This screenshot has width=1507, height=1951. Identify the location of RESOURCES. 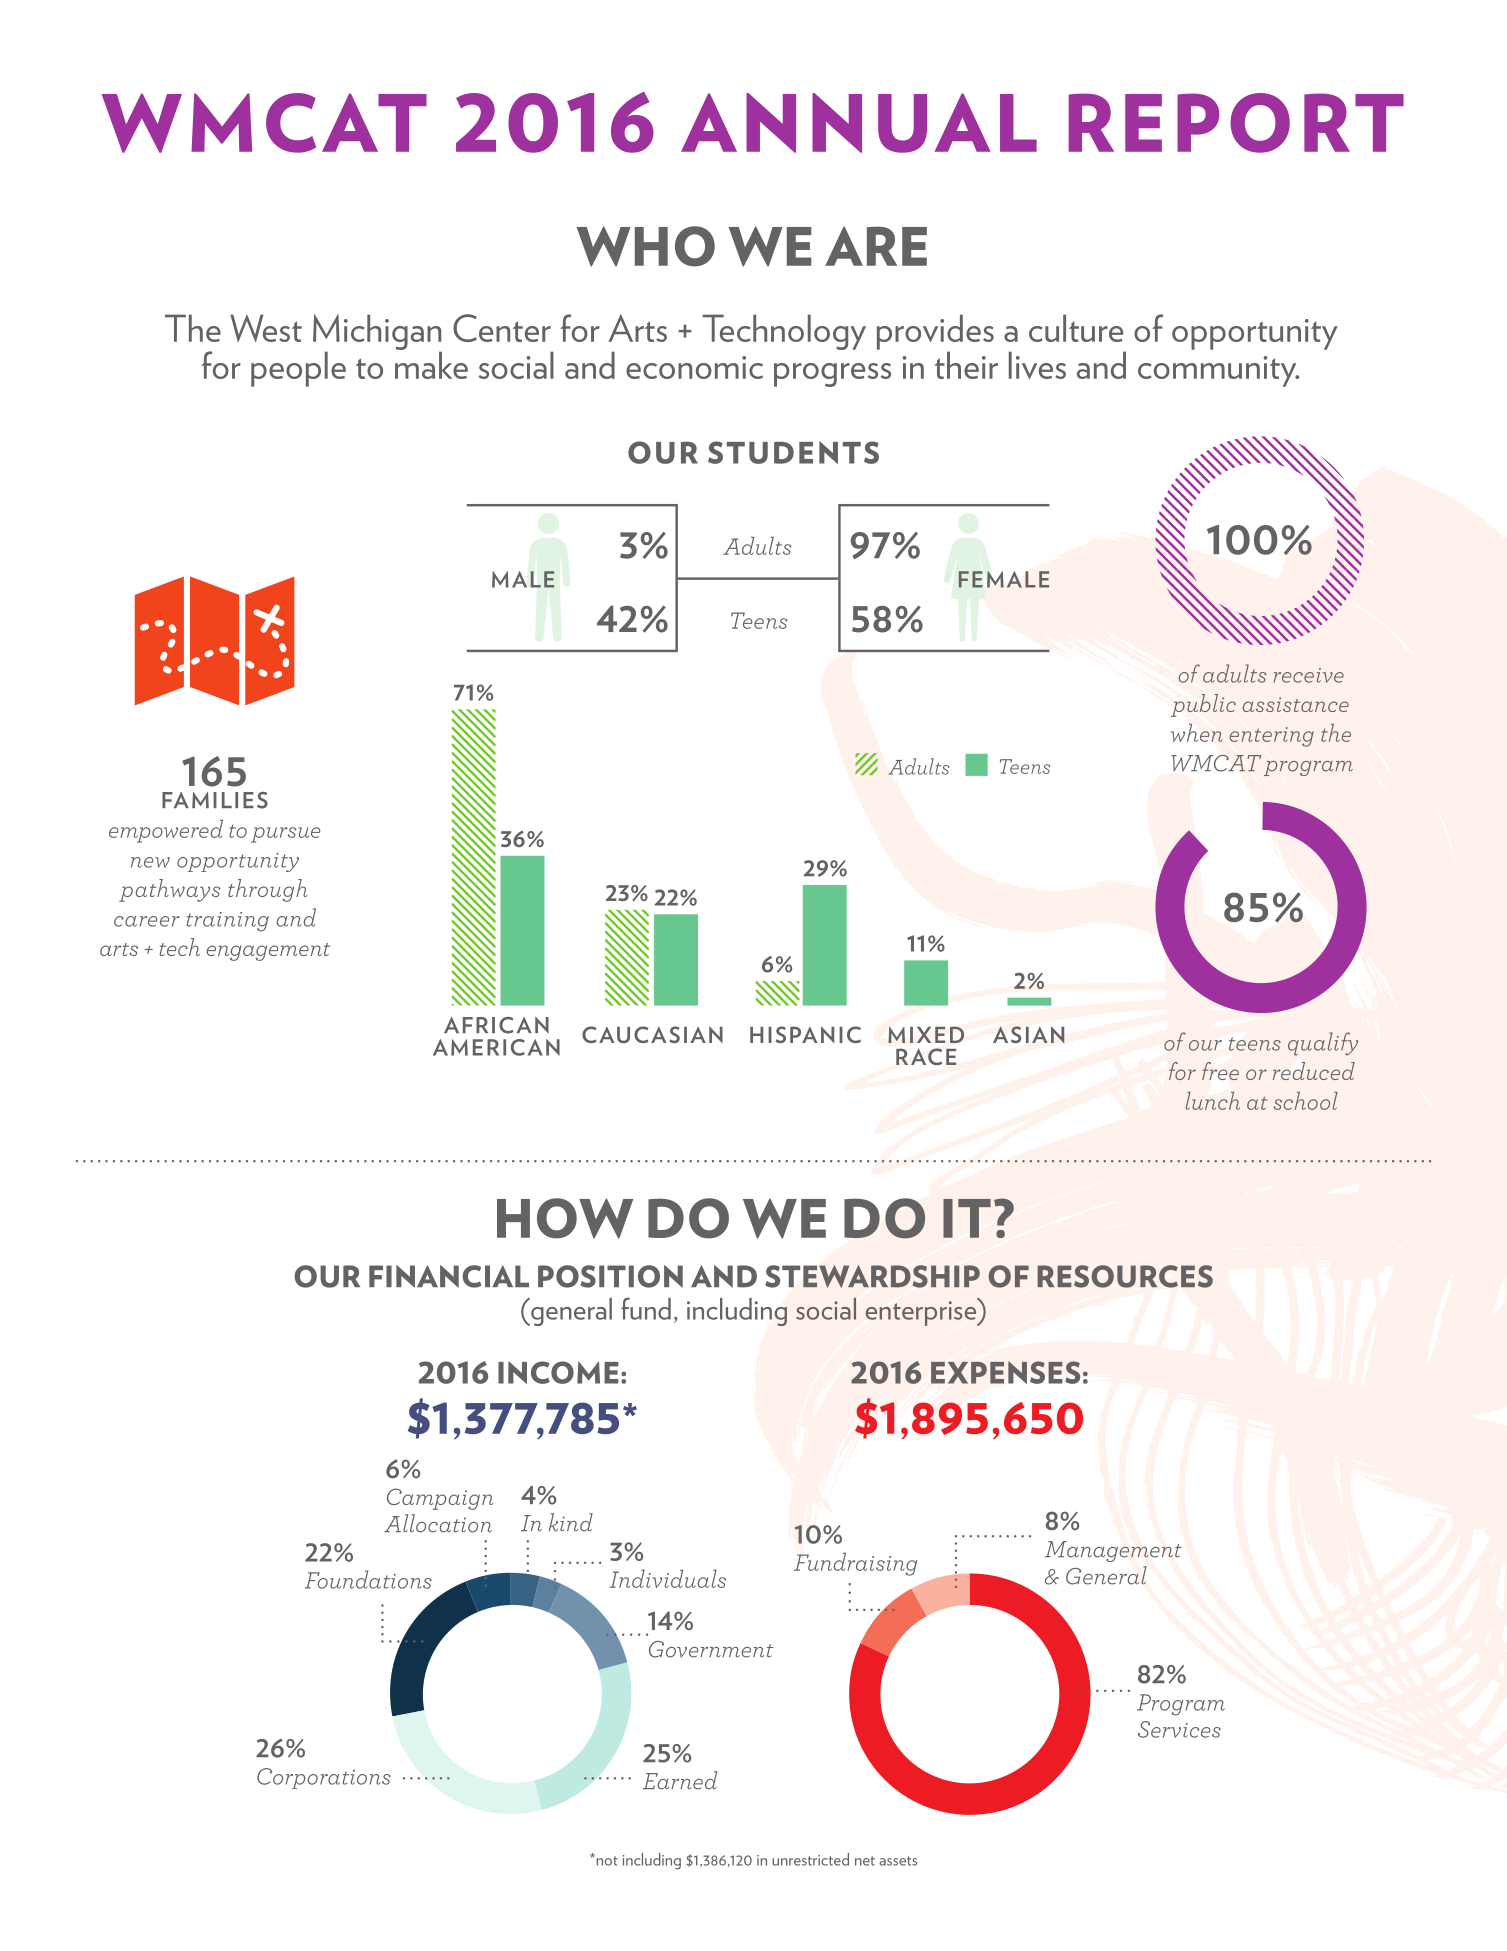
(1125, 1276).
